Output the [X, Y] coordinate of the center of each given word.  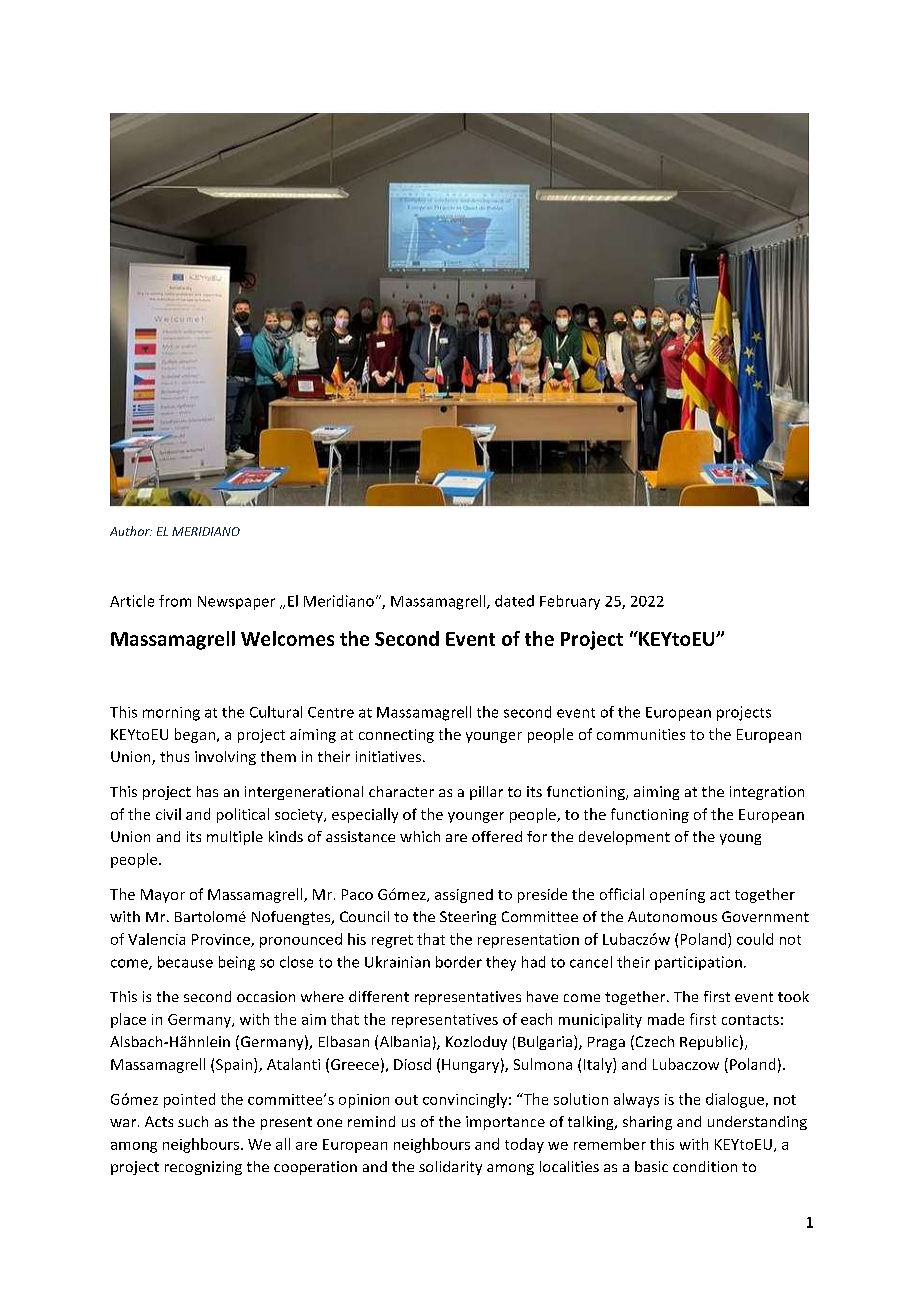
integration [767, 793]
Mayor [163, 896]
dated [514, 601]
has [207, 791]
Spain [235, 1065]
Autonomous [672, 916]
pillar [486, 793]
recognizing [203, 1168]
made [666, 1019]
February [570, 602]
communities [641, 734]
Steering [468, 918]
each [536, 1019]
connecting [396, 736]
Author [131, 531]
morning [171, 714]
